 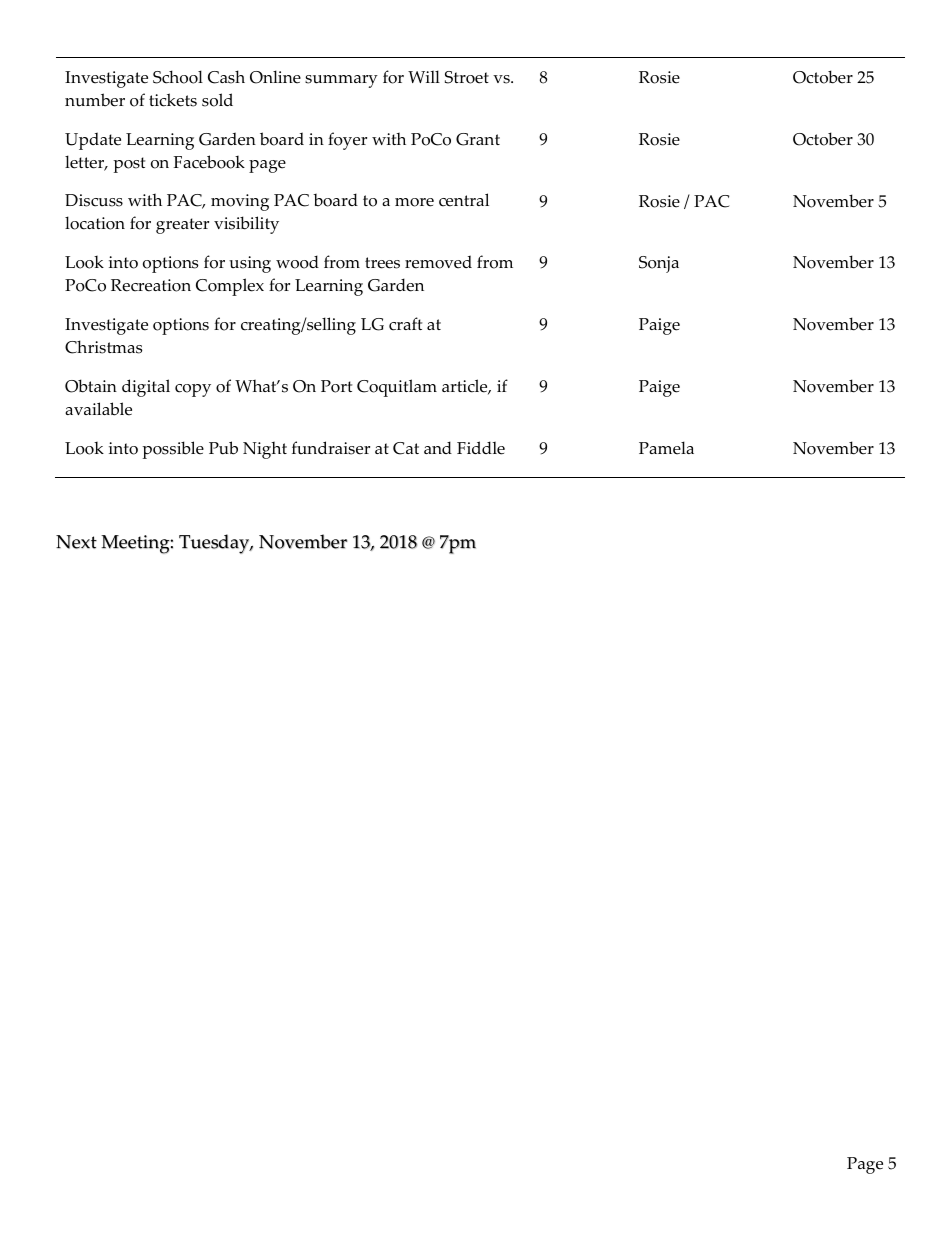 What do you see at coordinates (76, 542) in the screenshot?
I see `Next` at bounding box center [76, 542].
